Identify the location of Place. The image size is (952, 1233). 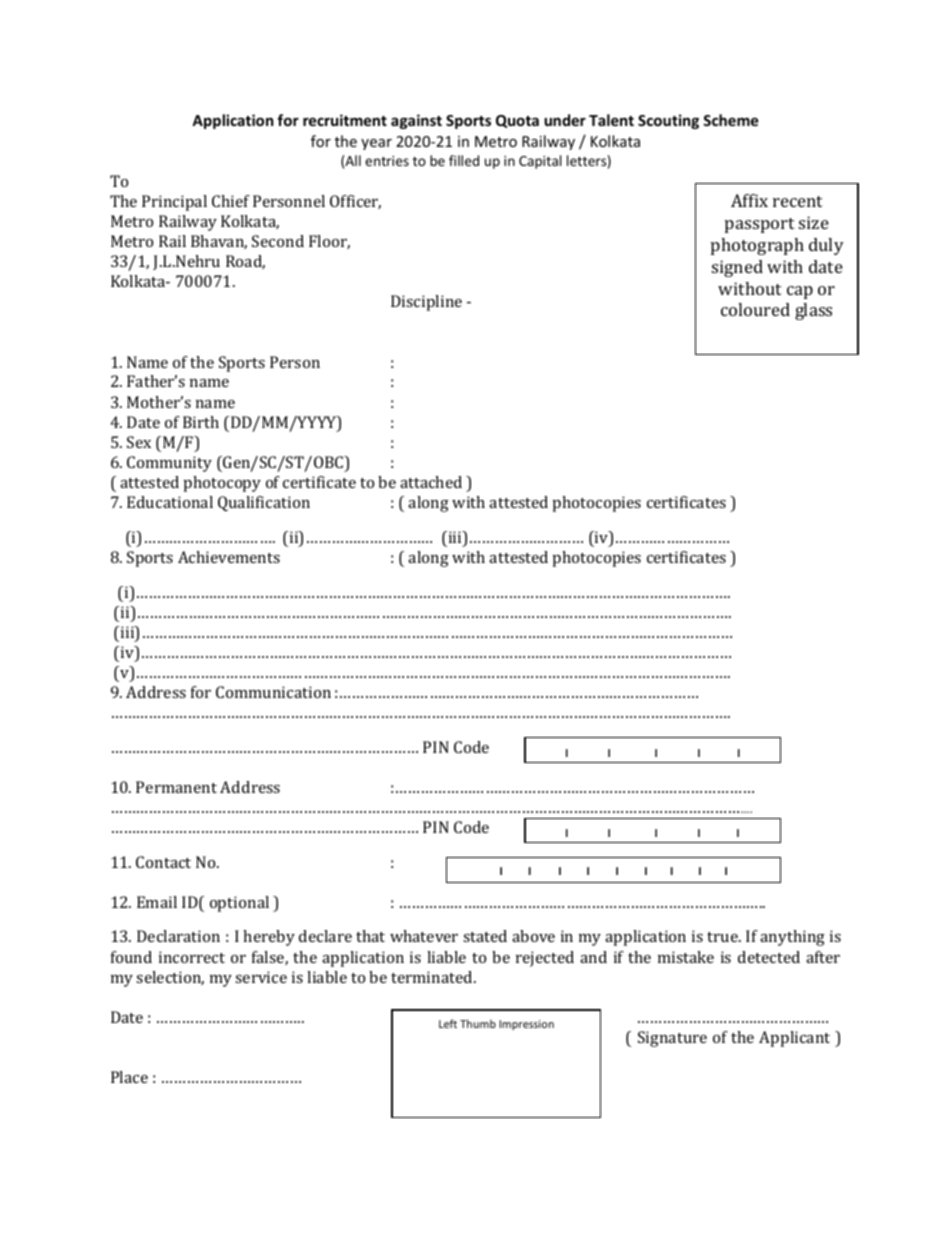
(129, 1077).
